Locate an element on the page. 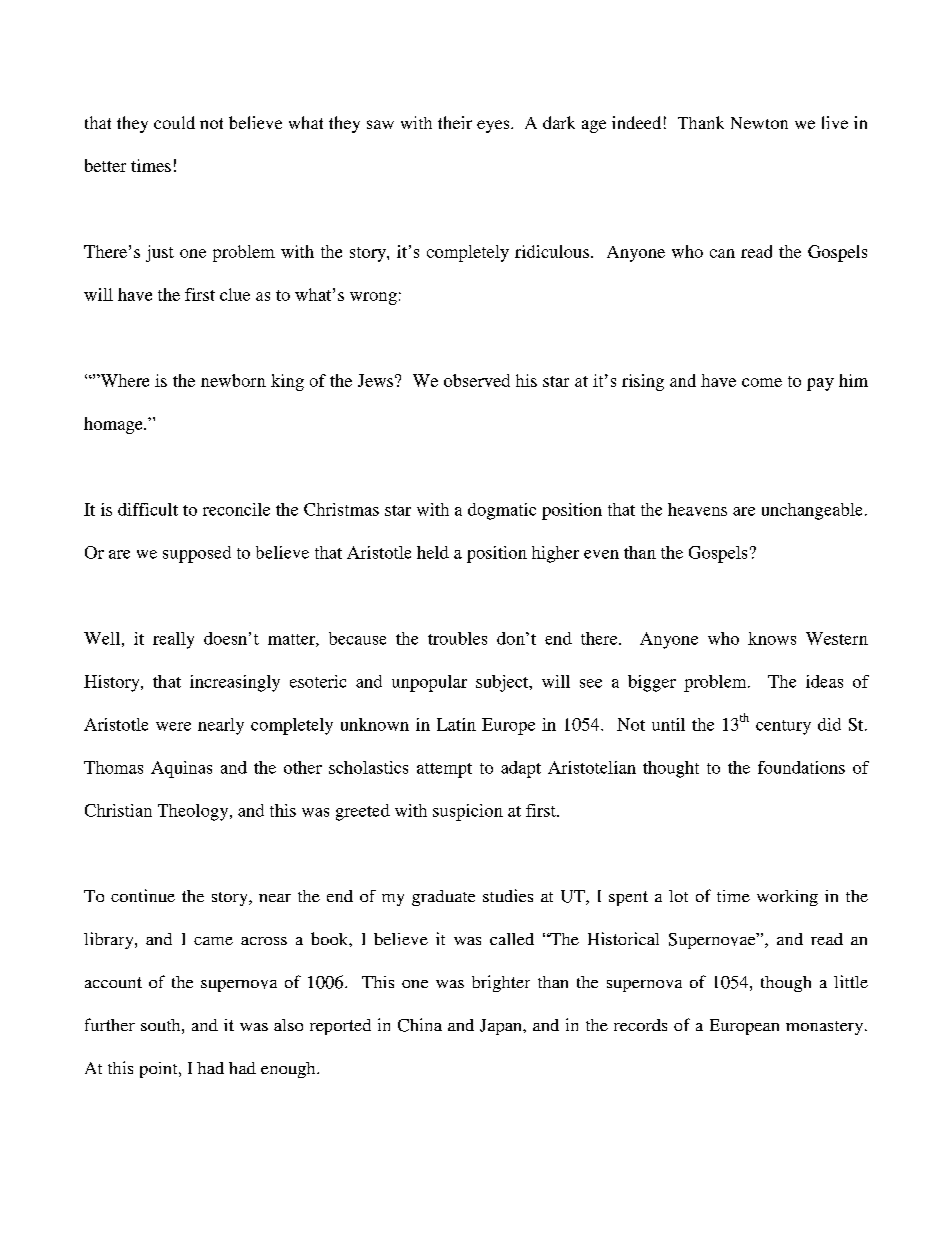 This image has height=1233, width=952. eyes is located at coordinates (494, 126).
